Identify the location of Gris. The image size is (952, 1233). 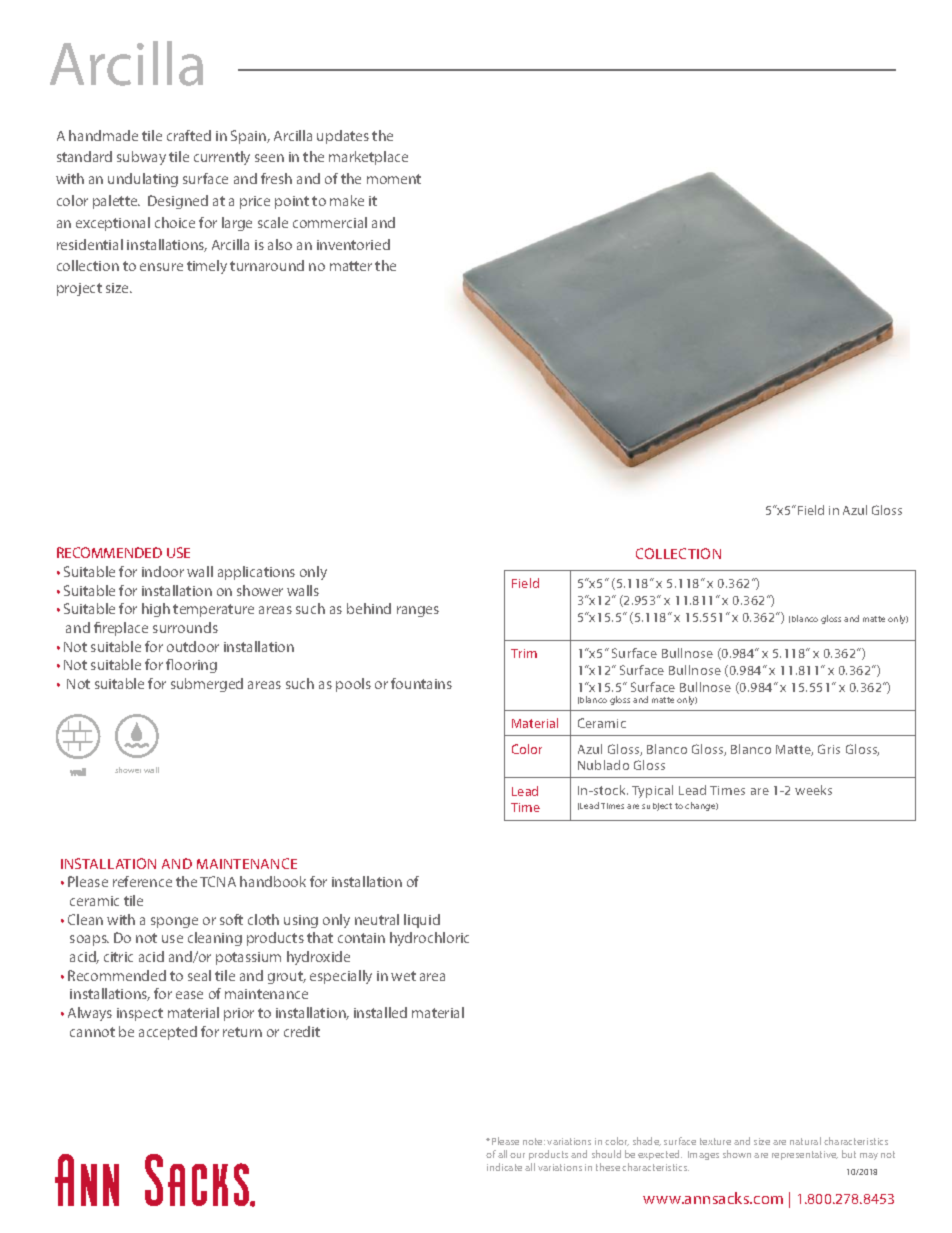
(829, 749).
